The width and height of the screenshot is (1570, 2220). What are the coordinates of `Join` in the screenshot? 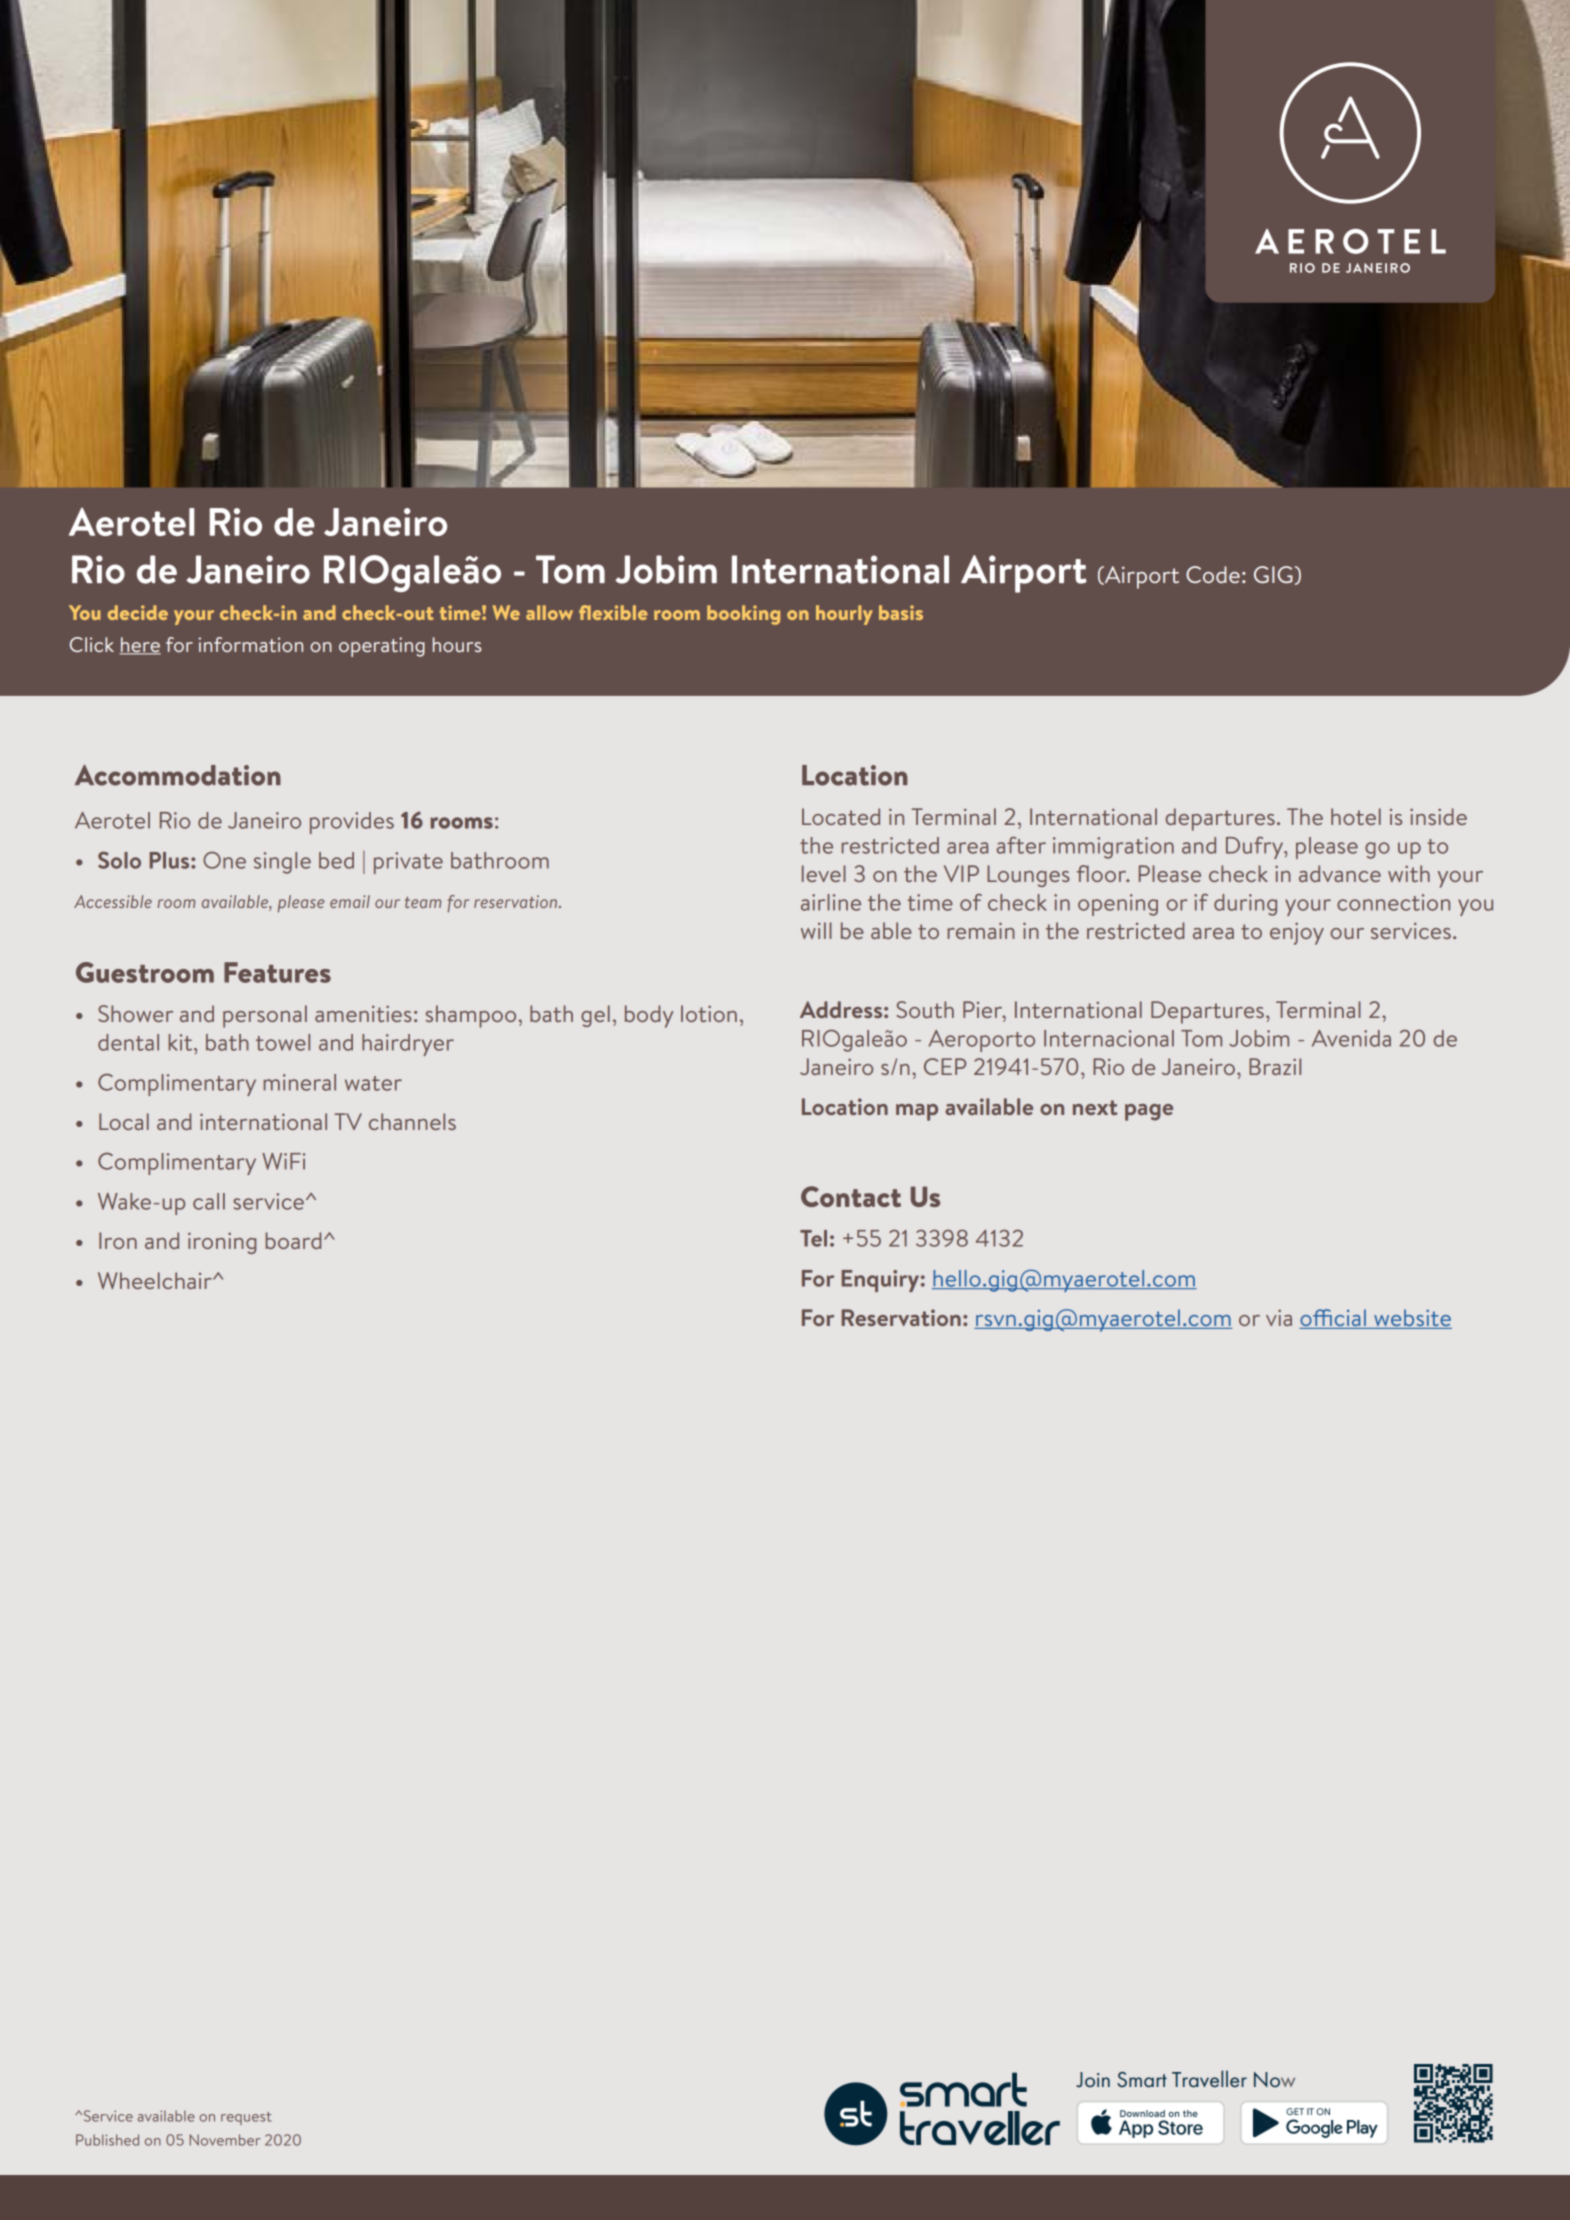 It's located at (1093, 2079).
